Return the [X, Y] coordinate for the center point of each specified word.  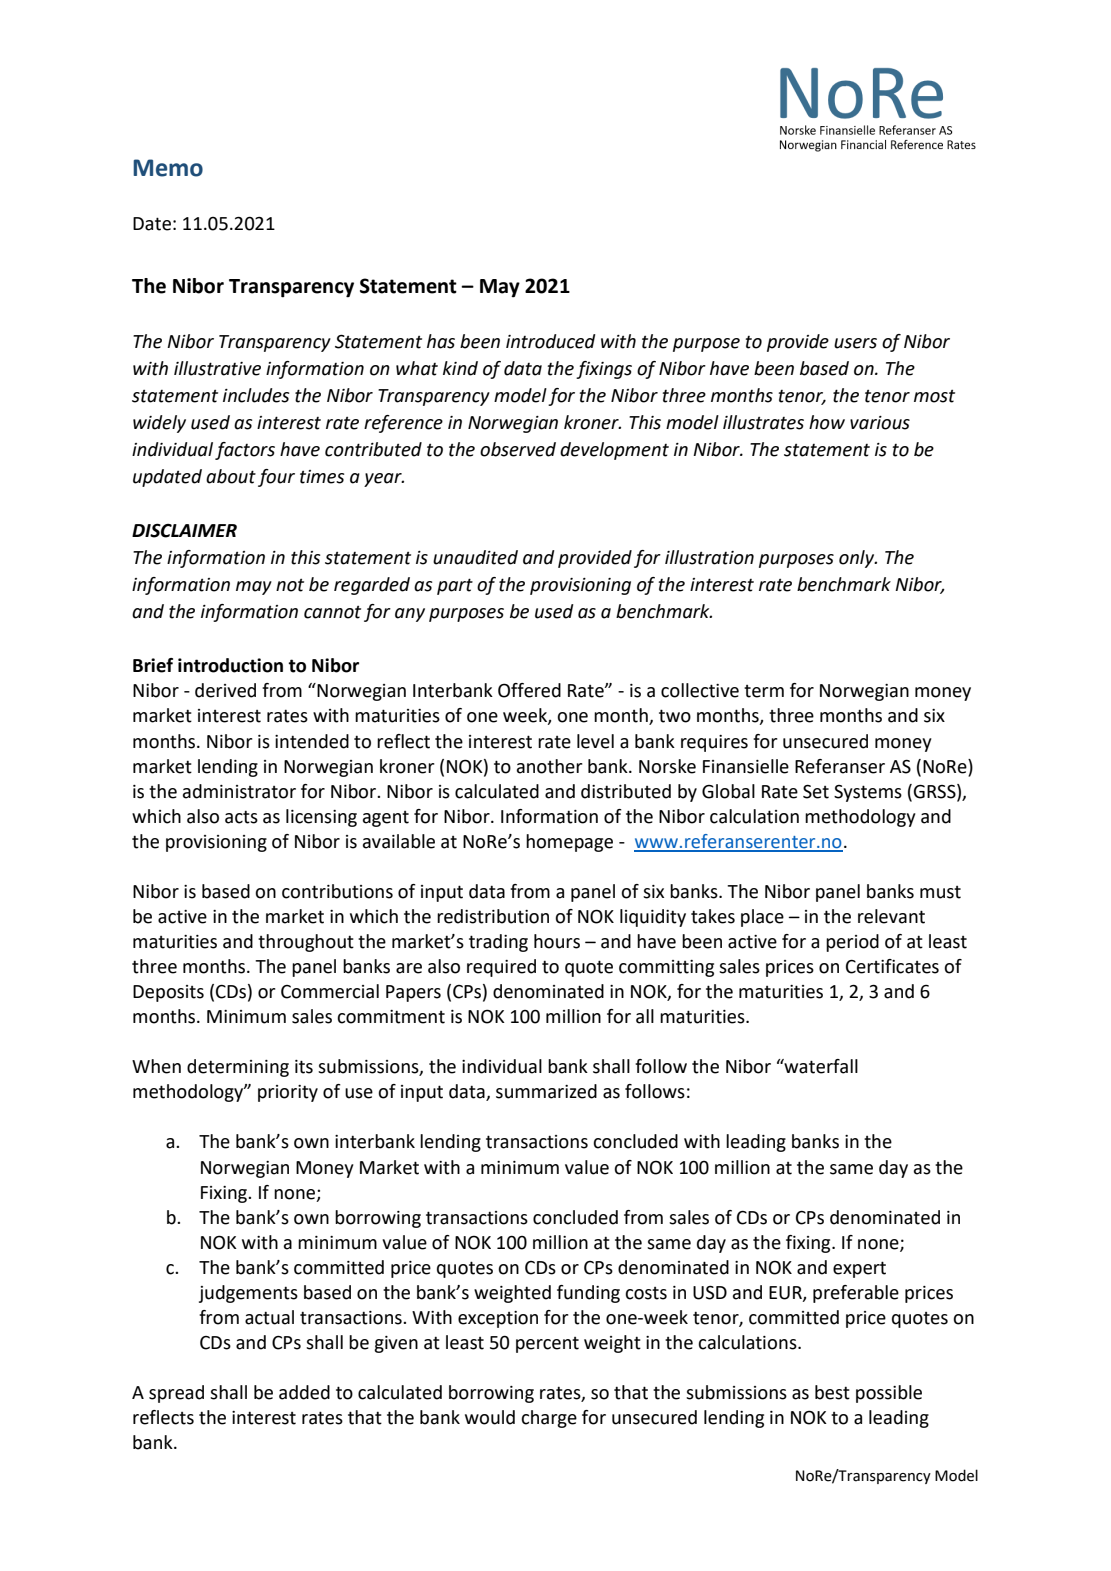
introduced [551, 341]
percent [547, 1345]
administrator [239, 791]
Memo [168, 168]
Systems [868, 793]
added [304, 1392]
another [550, 766]
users [855, 343]
